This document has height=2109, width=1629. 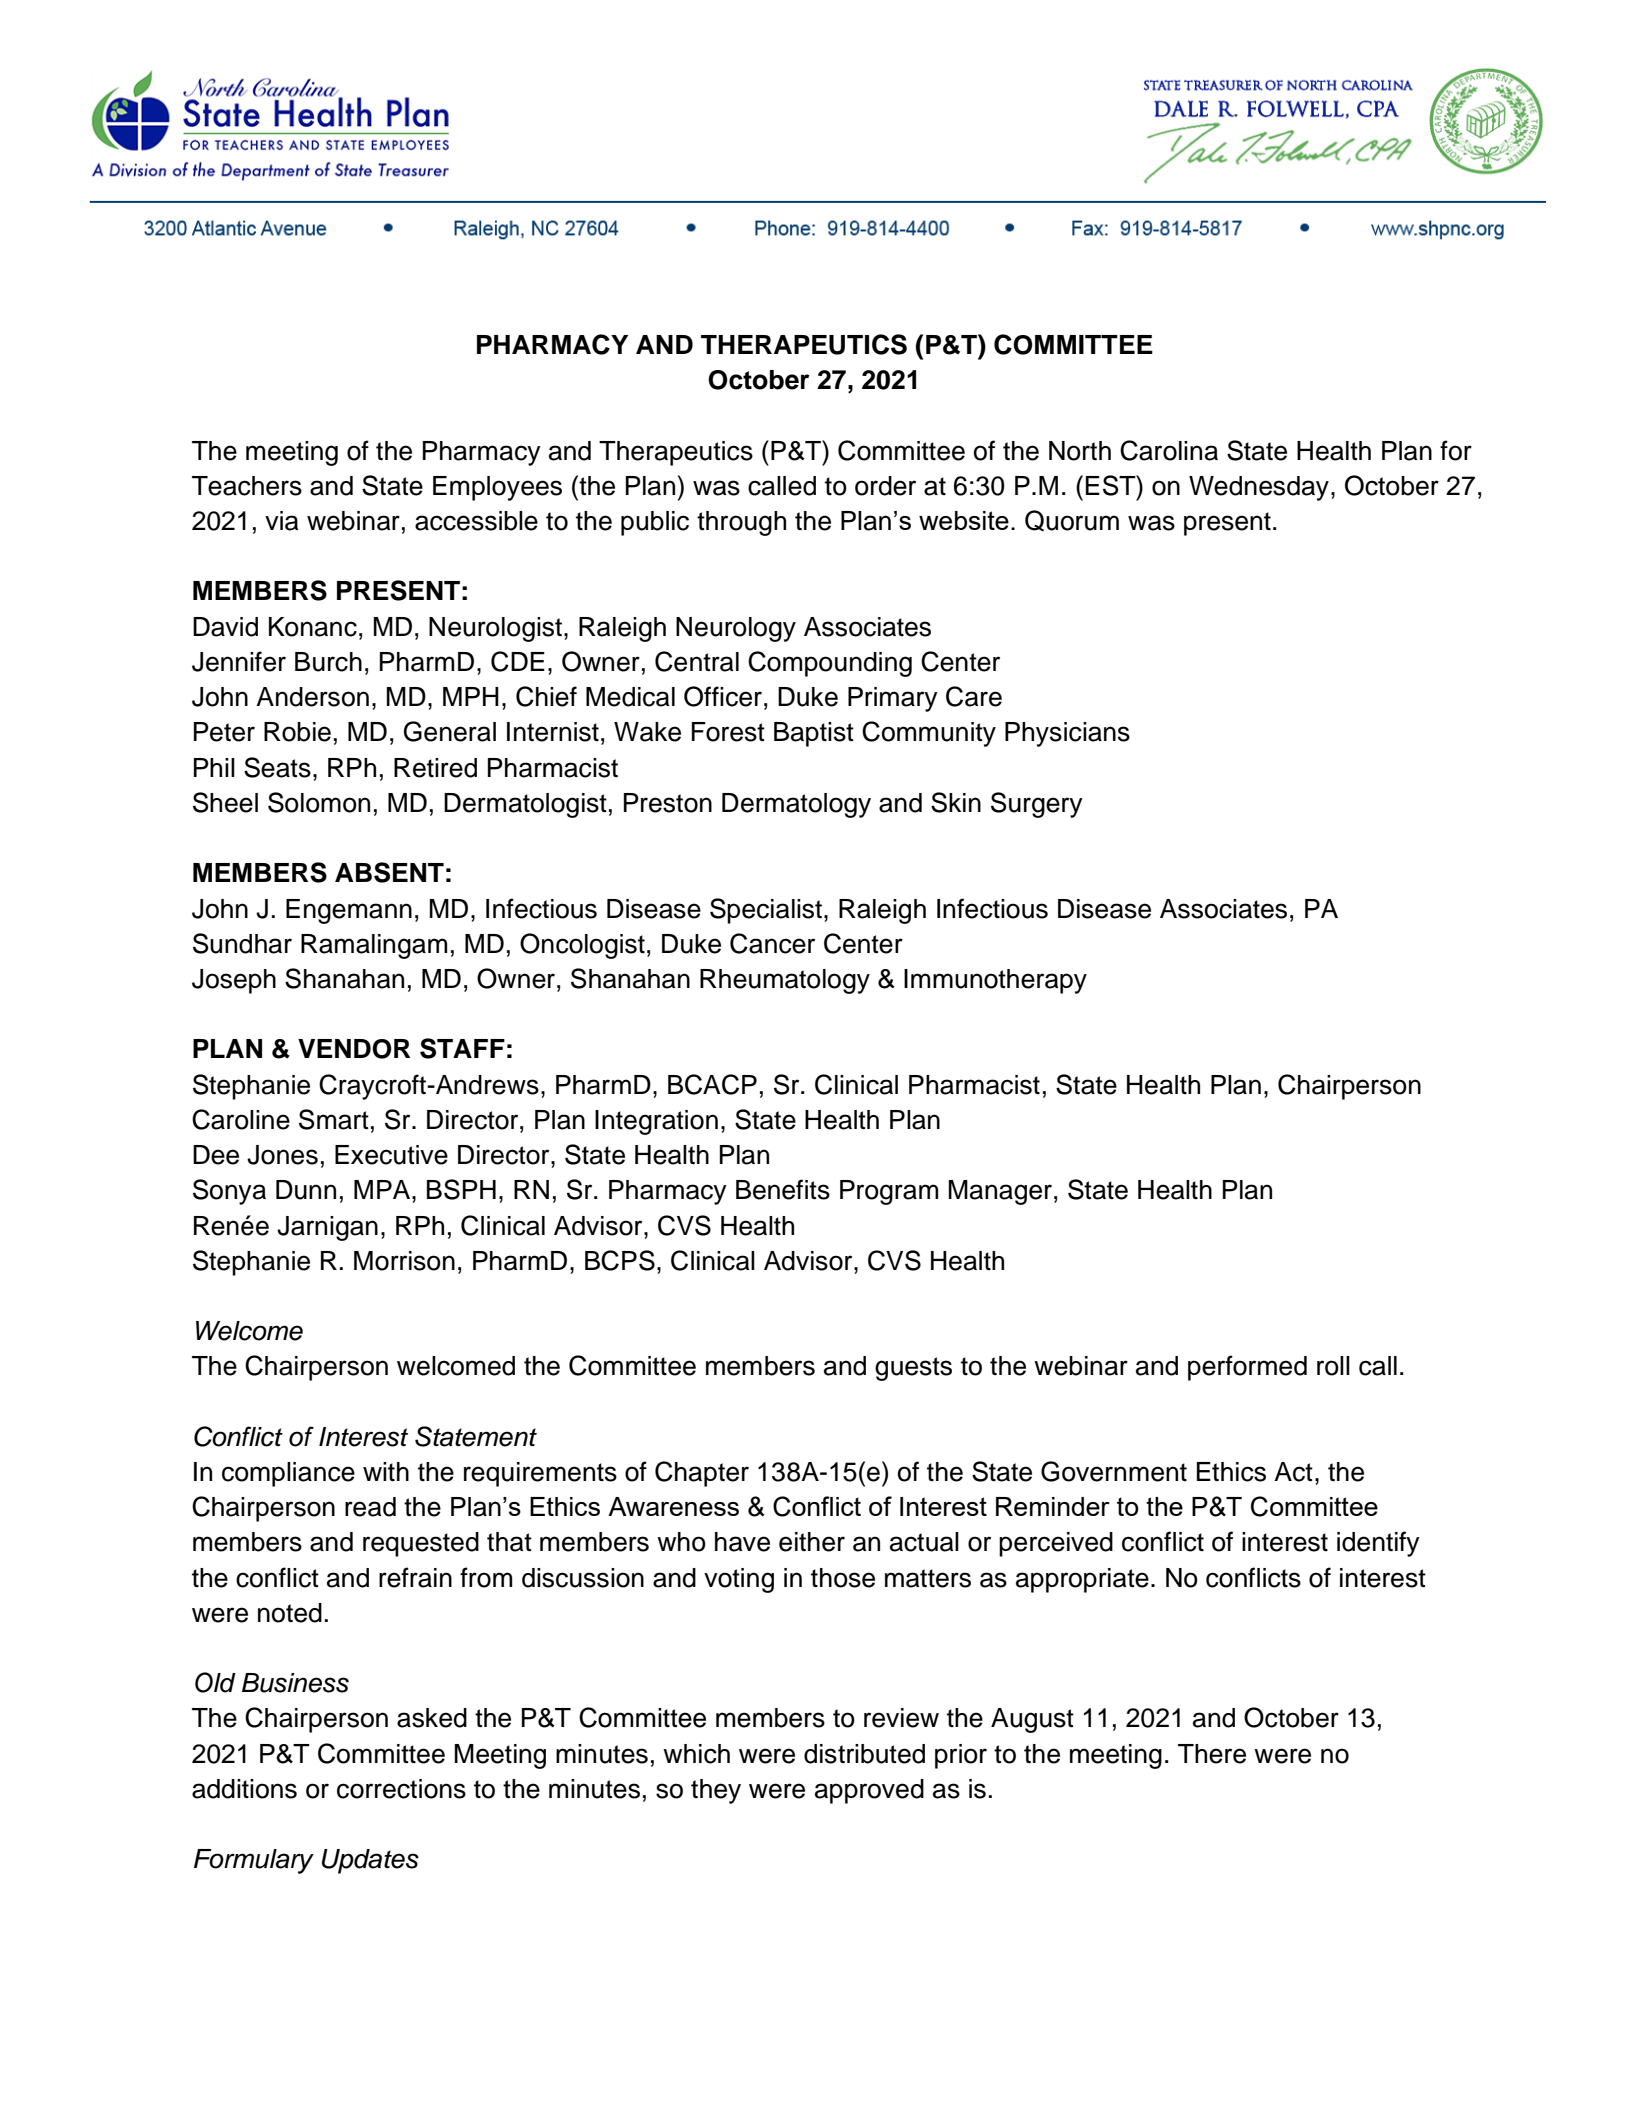 I want to click on guests, so click(x=913, y=1369).
